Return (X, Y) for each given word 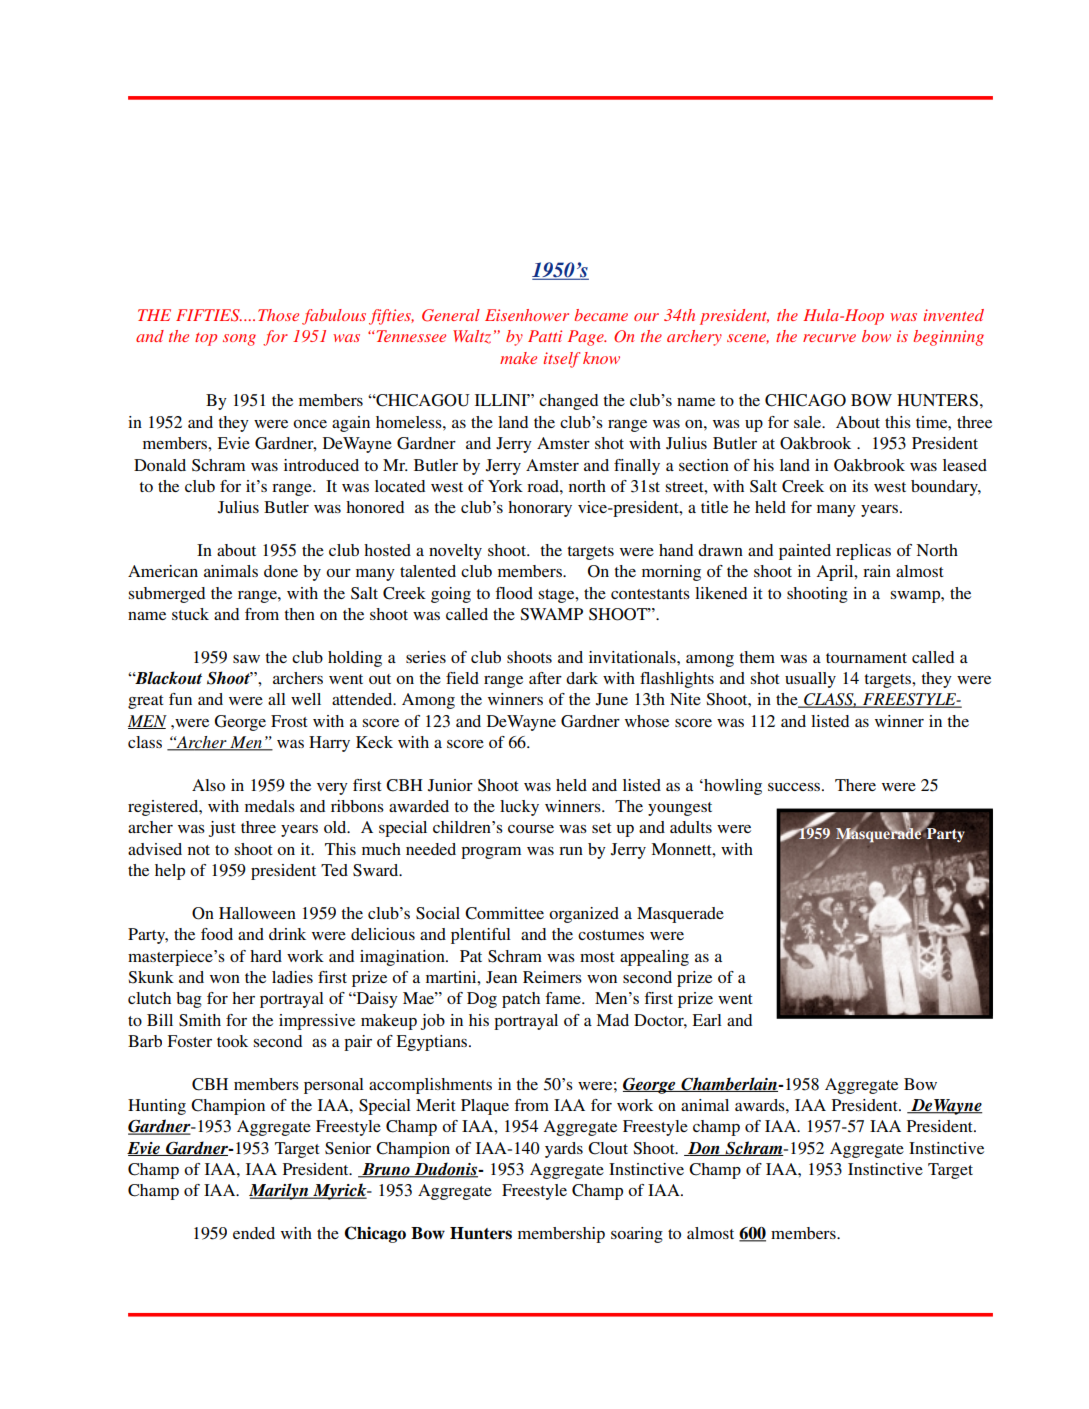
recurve (829, 338)
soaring (637, 1235)
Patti (545, 336)
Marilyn (280, 1191)
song (239, 340)
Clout (608, 1148)
